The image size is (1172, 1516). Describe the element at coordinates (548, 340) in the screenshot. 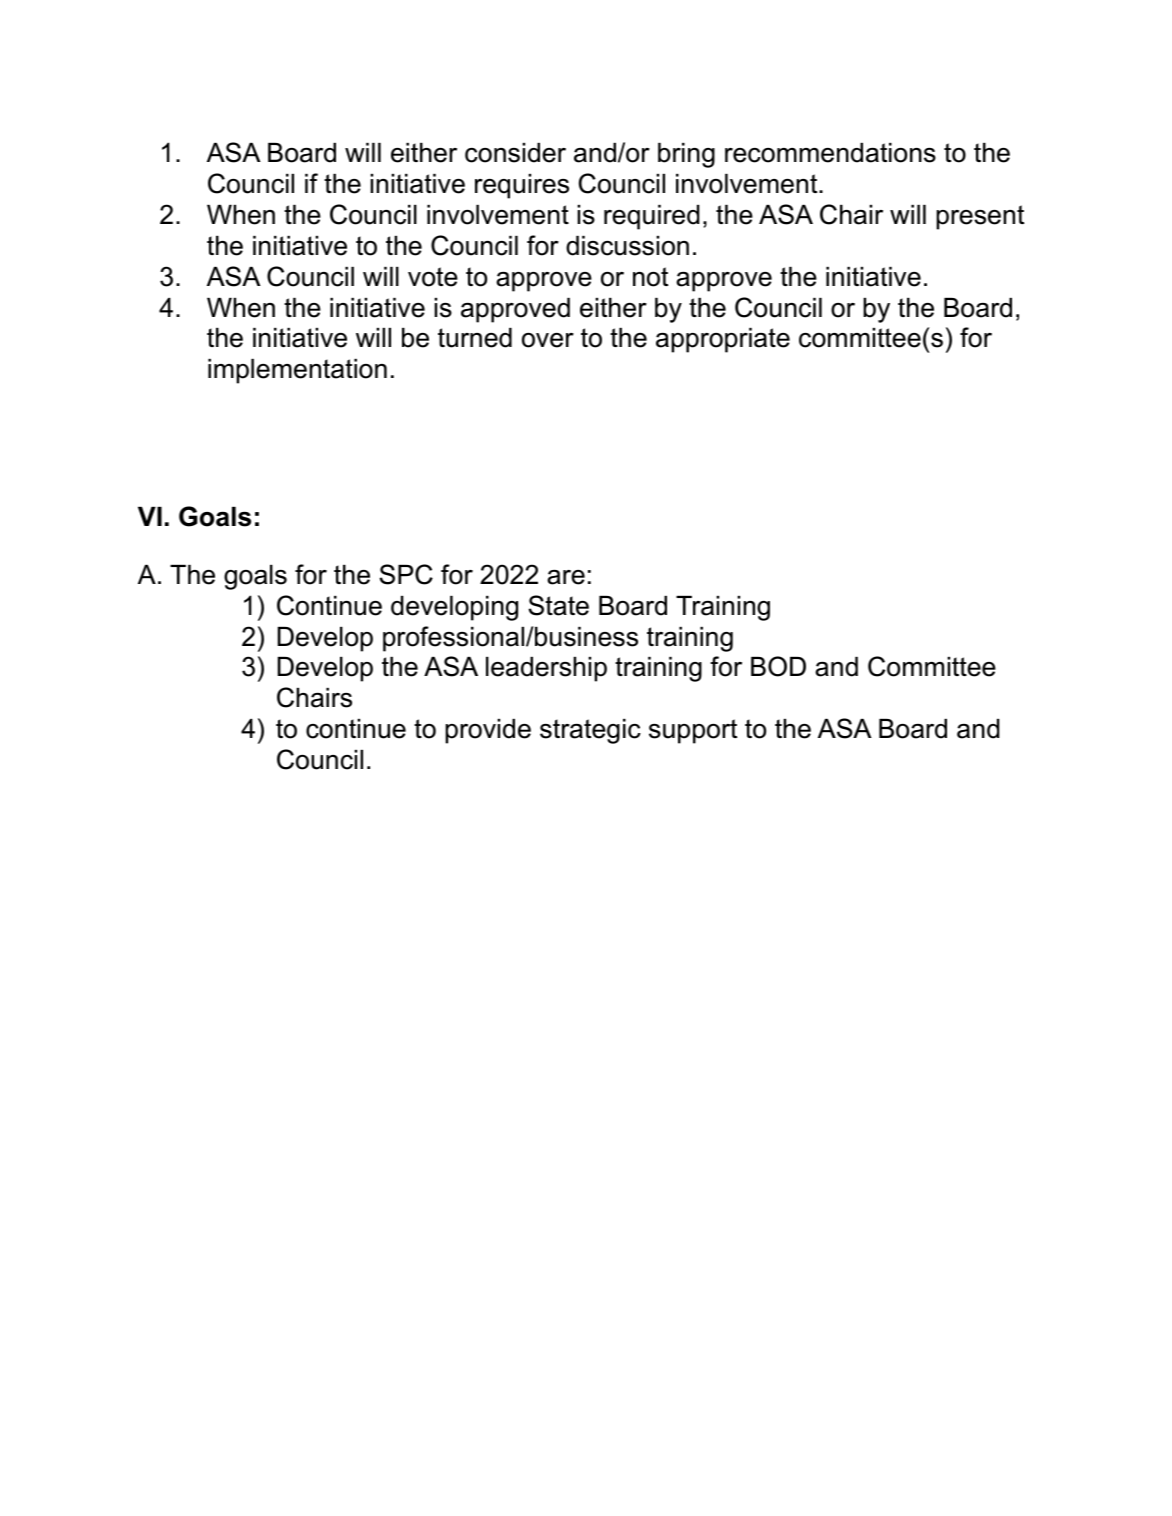

I see `over` at that location.
